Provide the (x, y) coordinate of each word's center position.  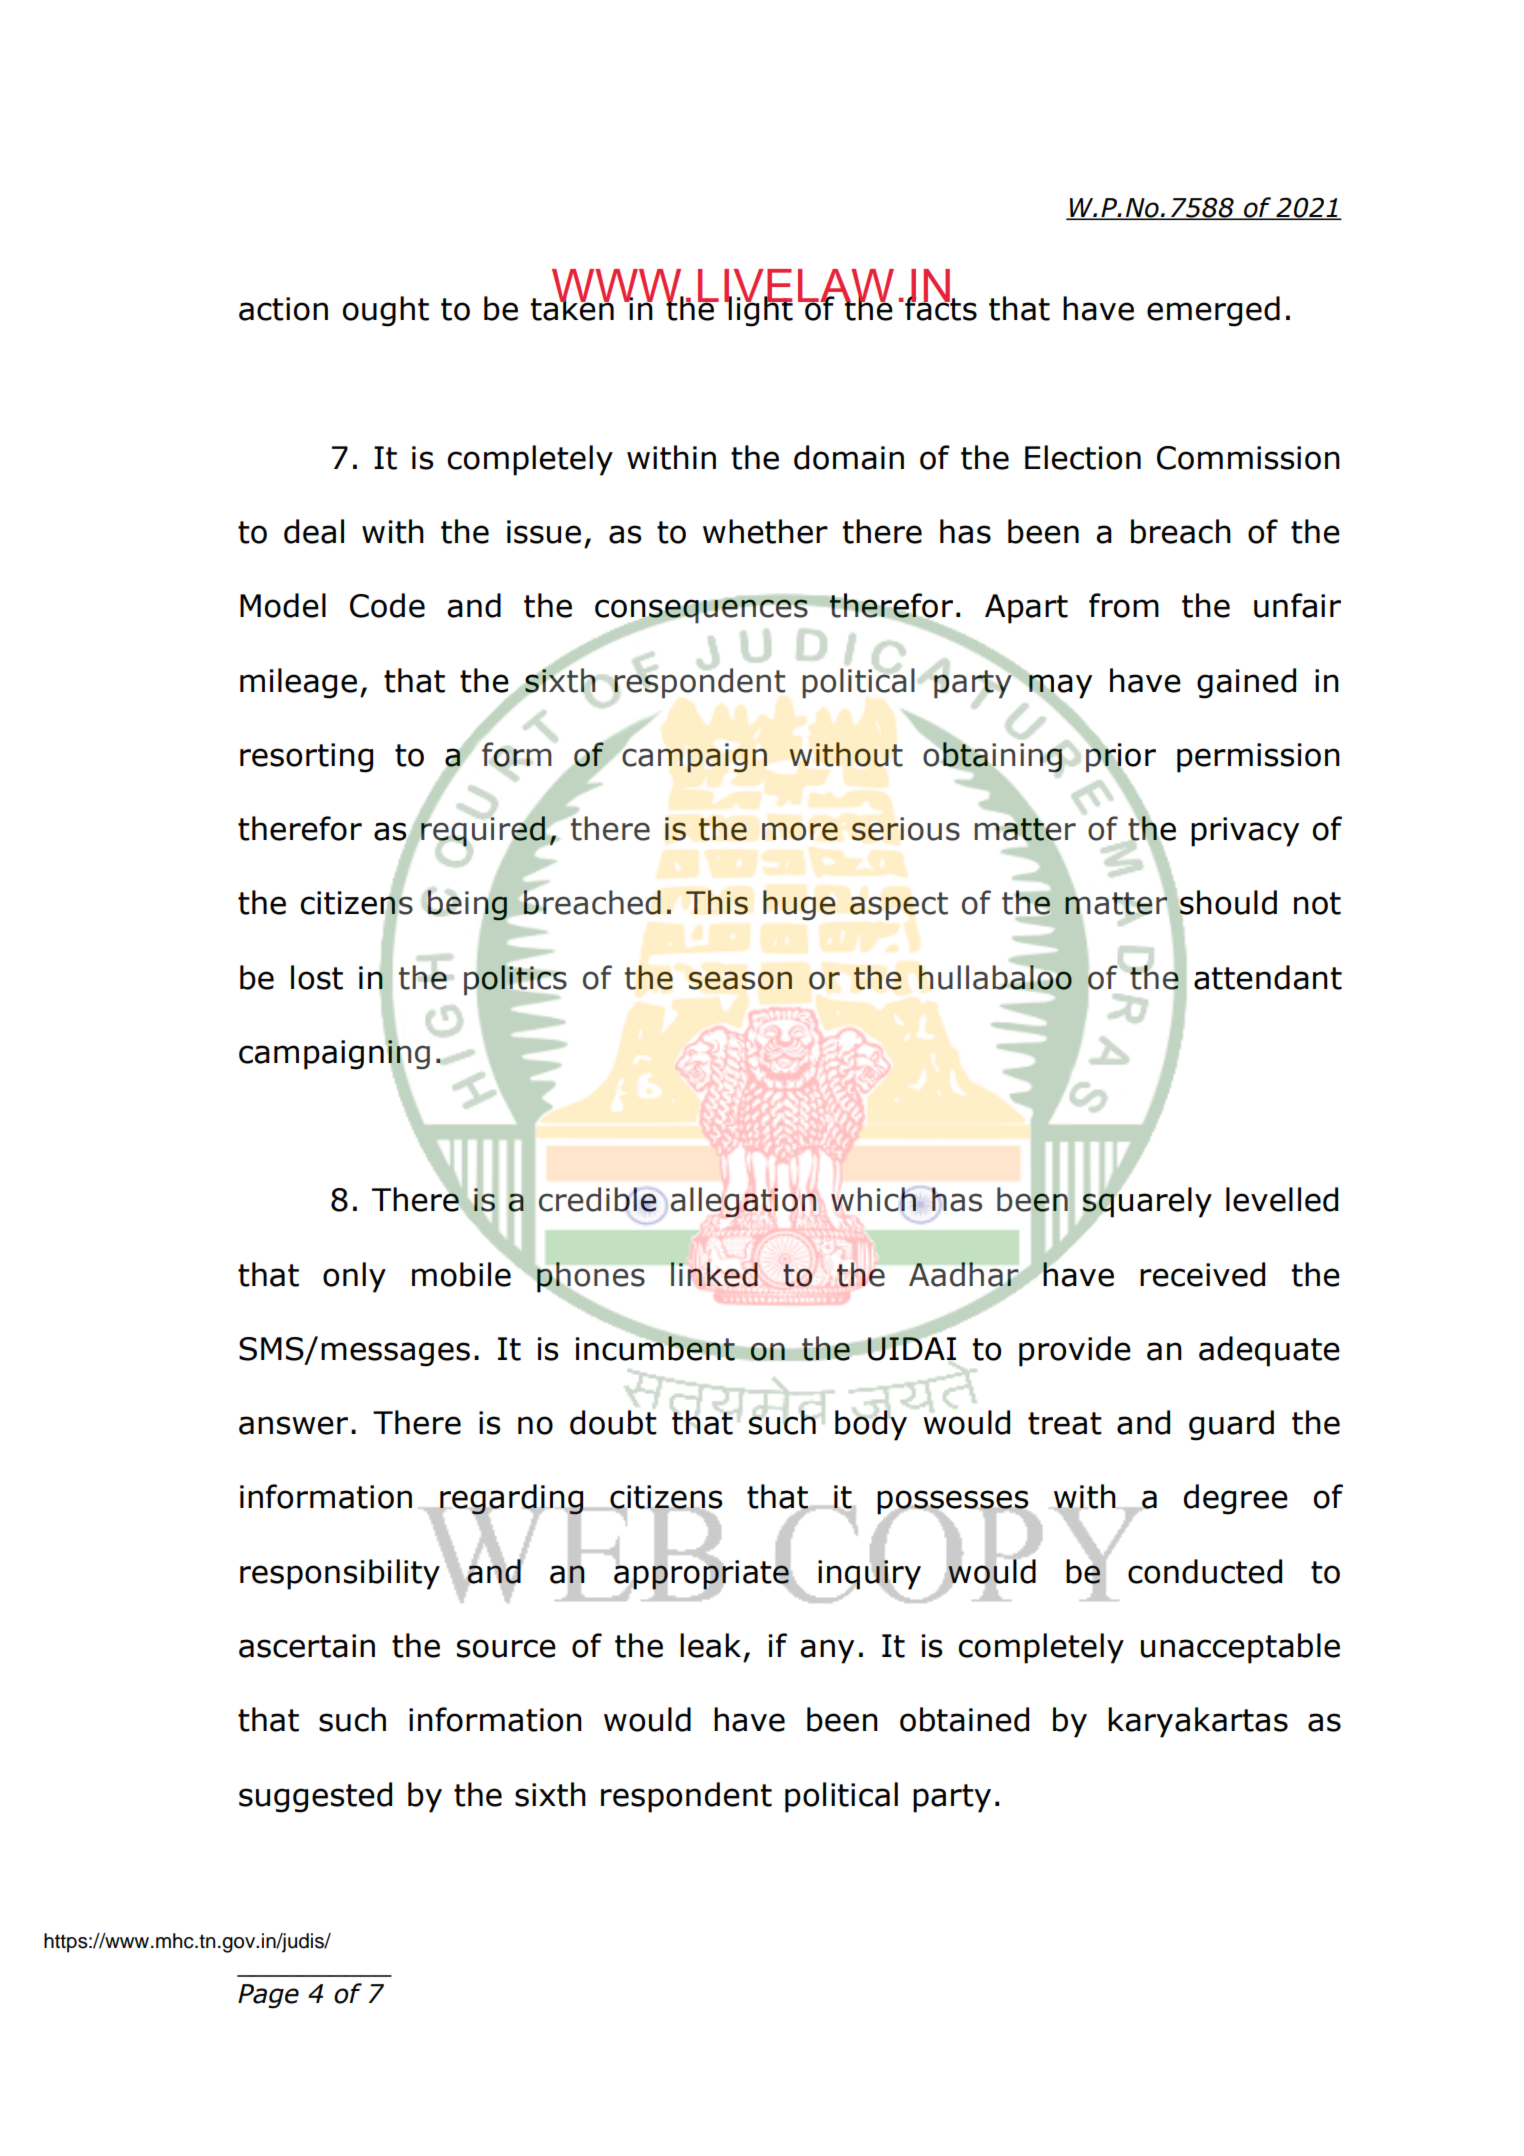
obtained (964, 1719)
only (354, 1277)
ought (386, 311)
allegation (743, 1202)
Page (268, 1996)
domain (849, 457)
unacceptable (1240, 1648)
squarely (1146, 1203)
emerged (1213, 311)
